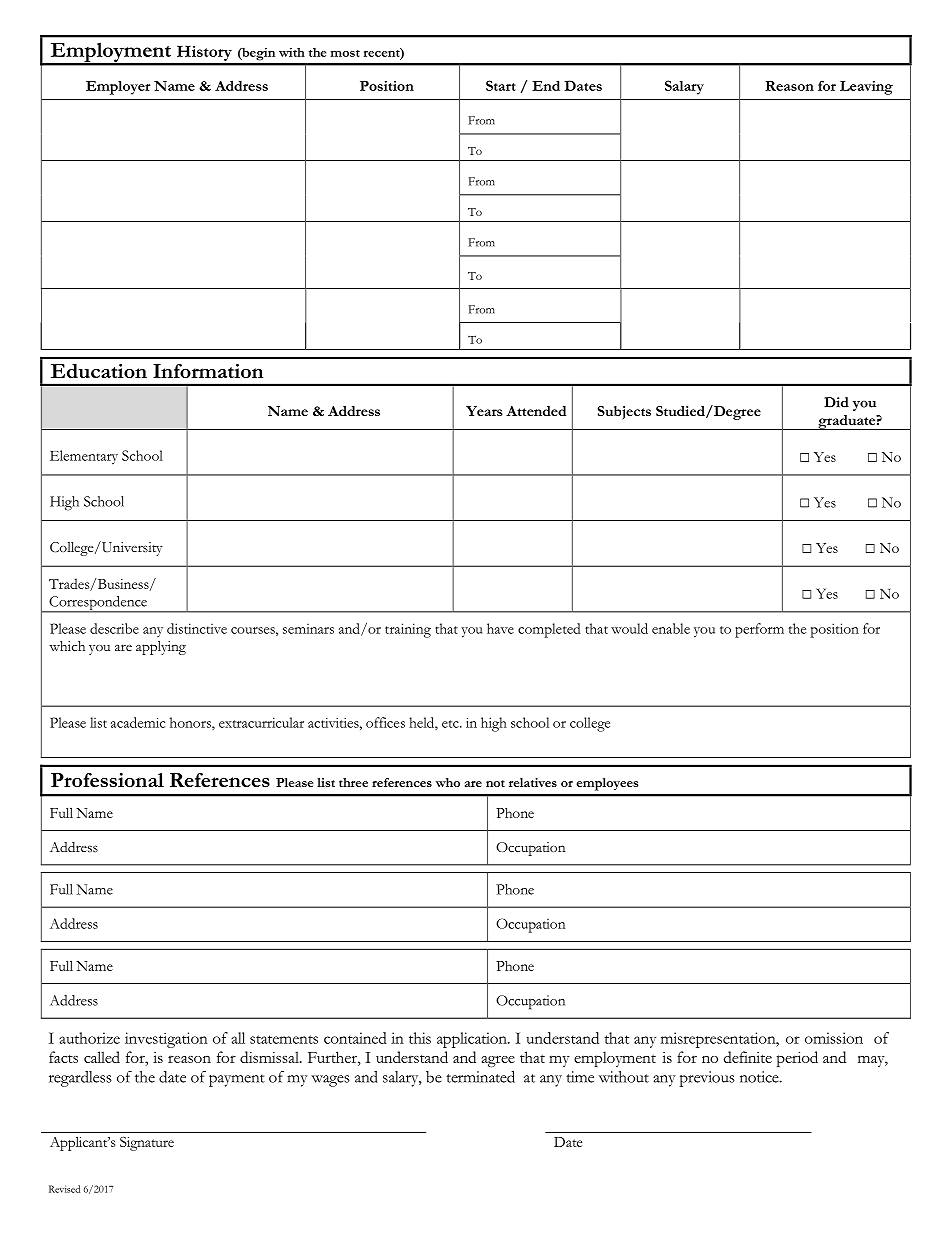  Describe the element at coordinates (147, 1144) in the image. I see `Signature` at that location.
